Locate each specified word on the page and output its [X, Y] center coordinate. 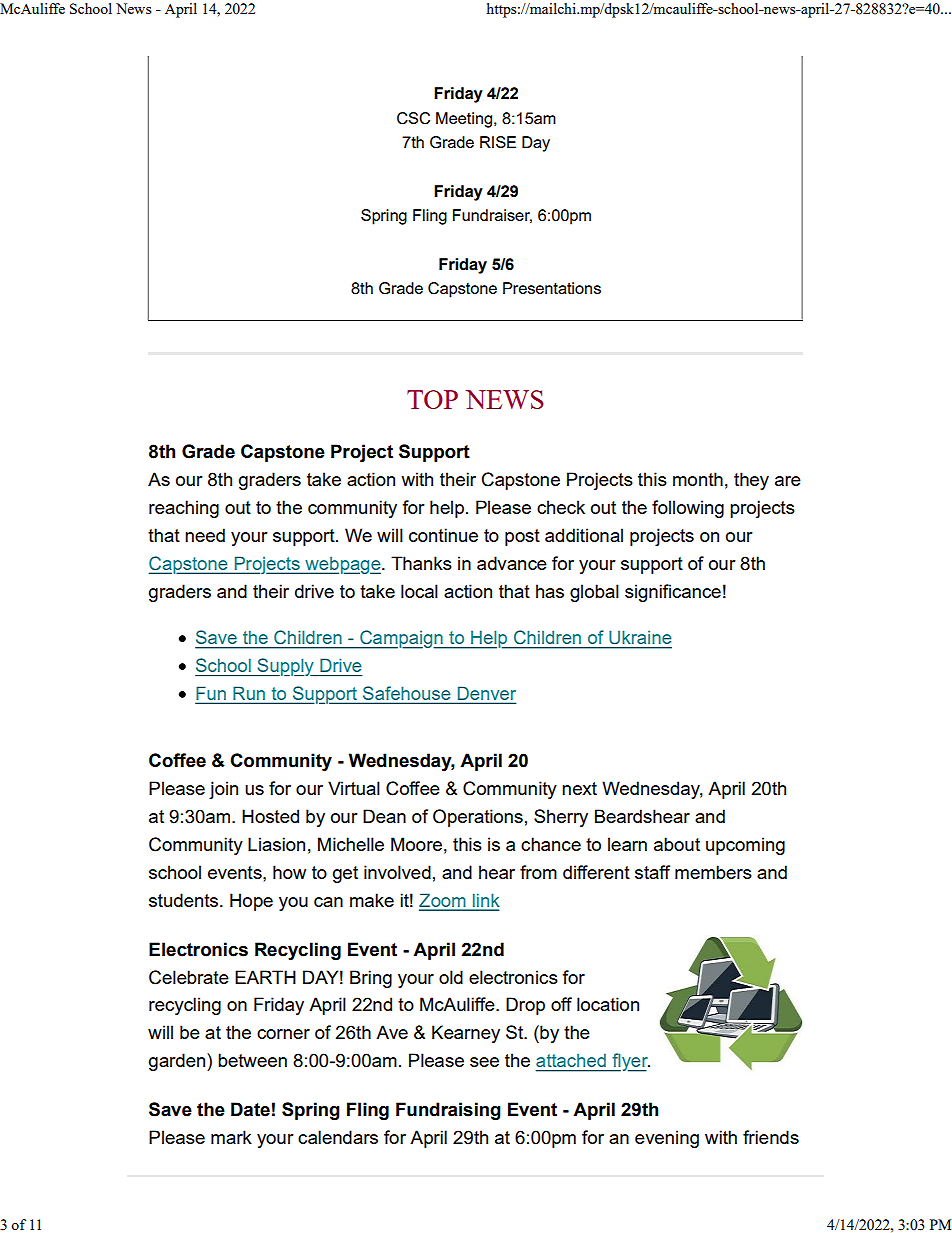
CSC [413, 118]
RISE [498, 142]
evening [667, 1139]
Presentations [552, 288]
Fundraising [448, 1111]
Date [250, 1109]
